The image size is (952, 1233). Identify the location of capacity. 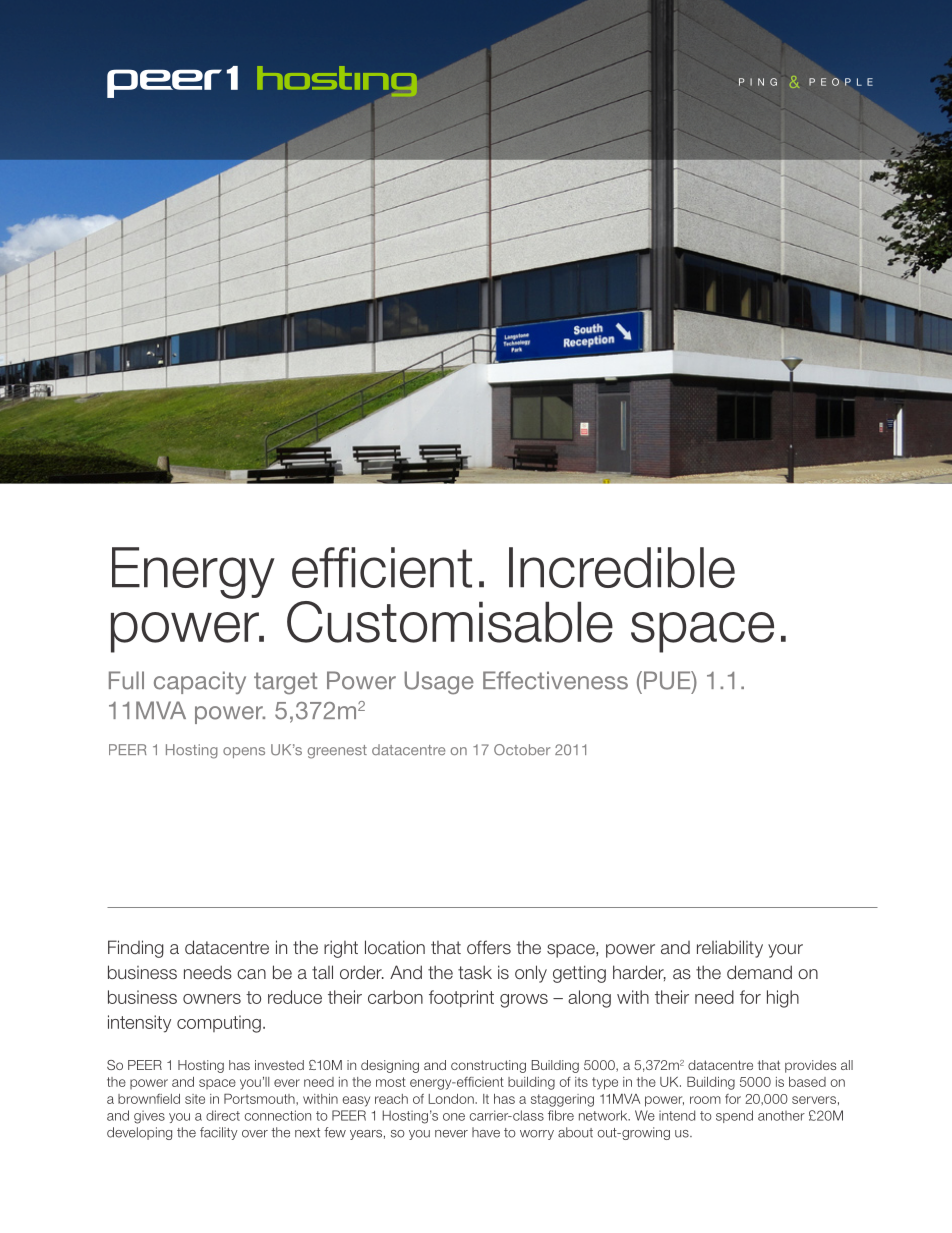
(200, 682).
